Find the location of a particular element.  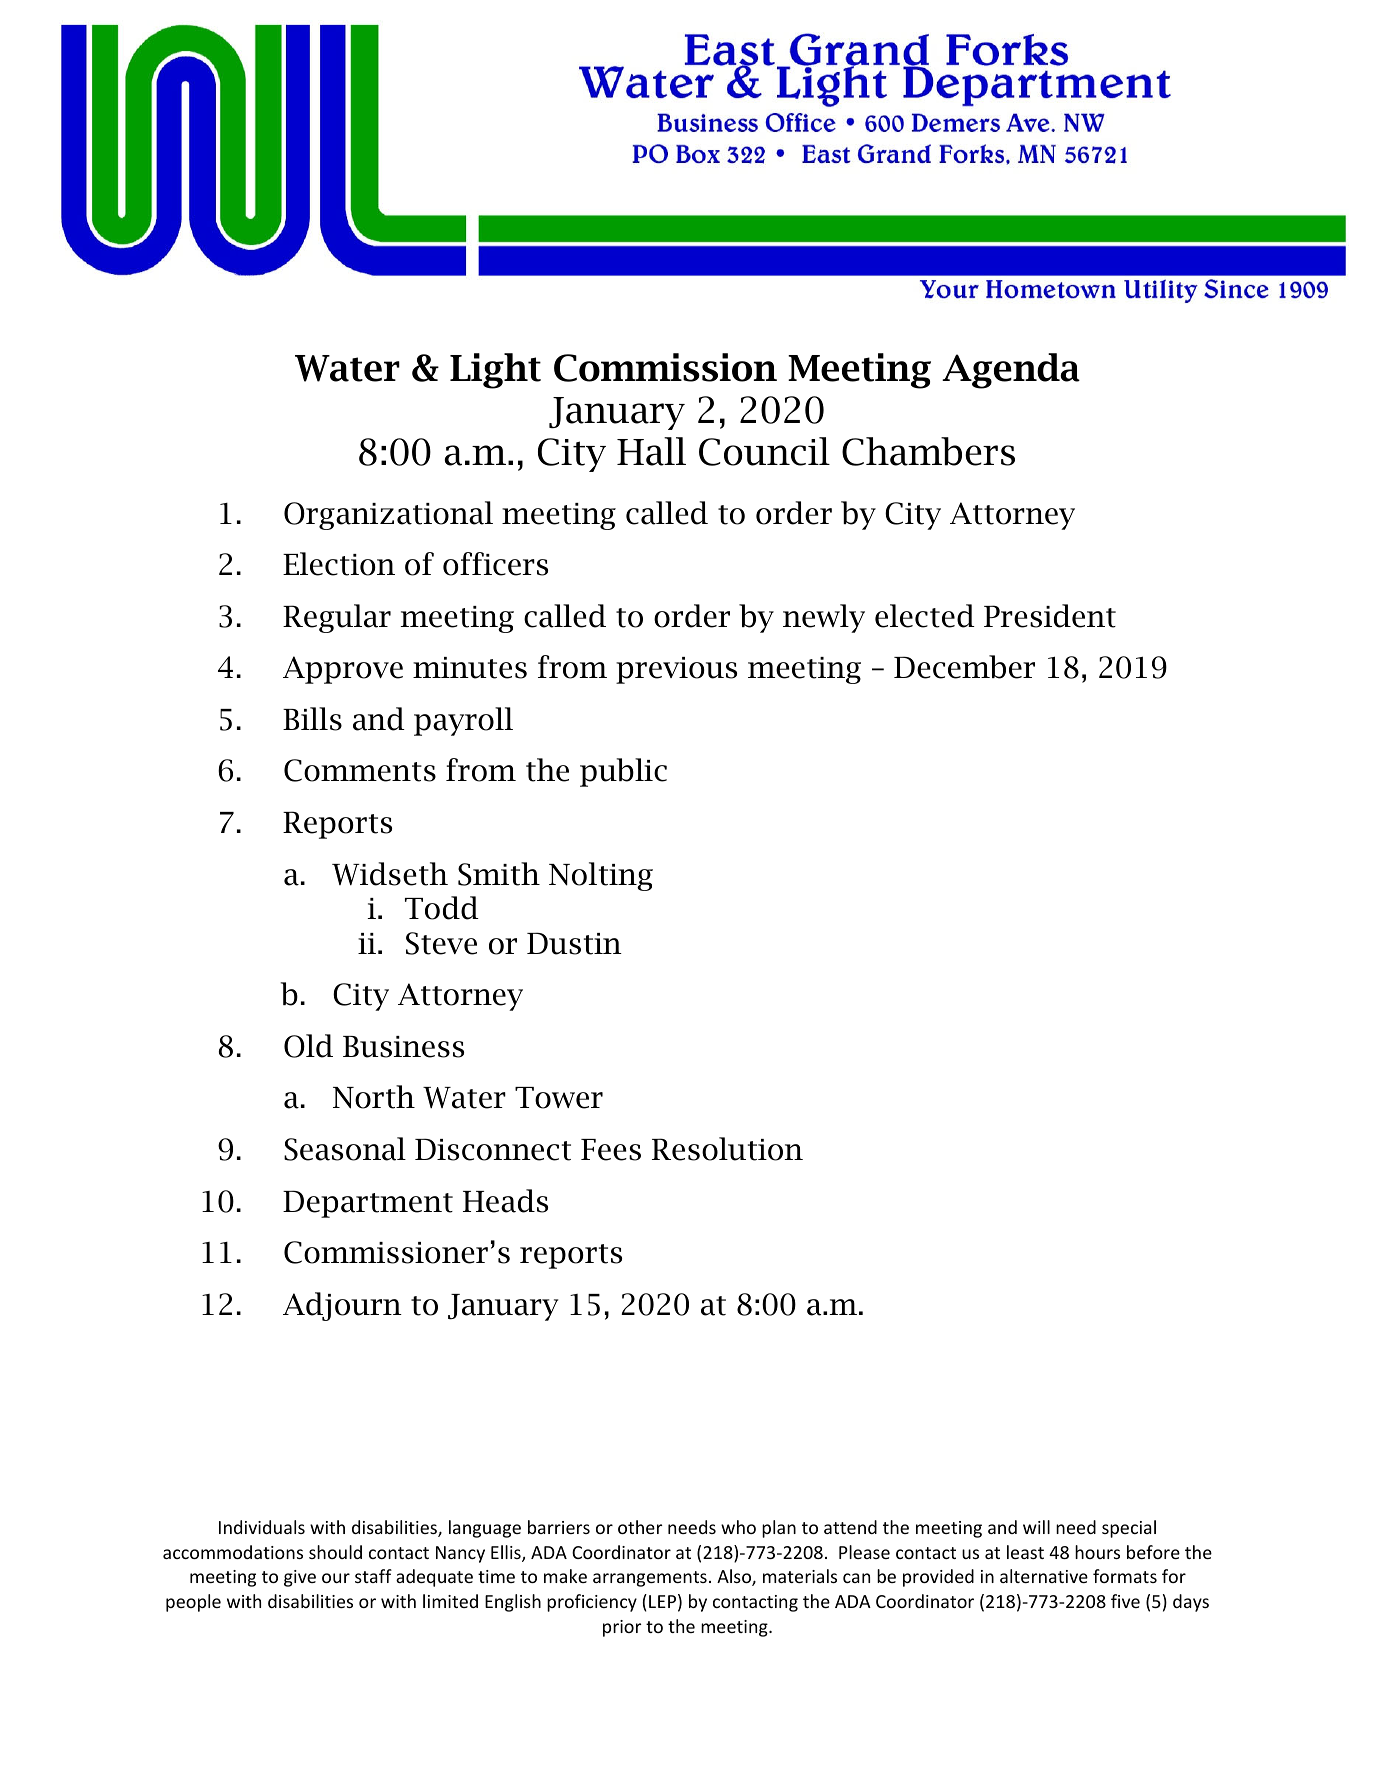

Heads is located at coordinates (505, 1201).
